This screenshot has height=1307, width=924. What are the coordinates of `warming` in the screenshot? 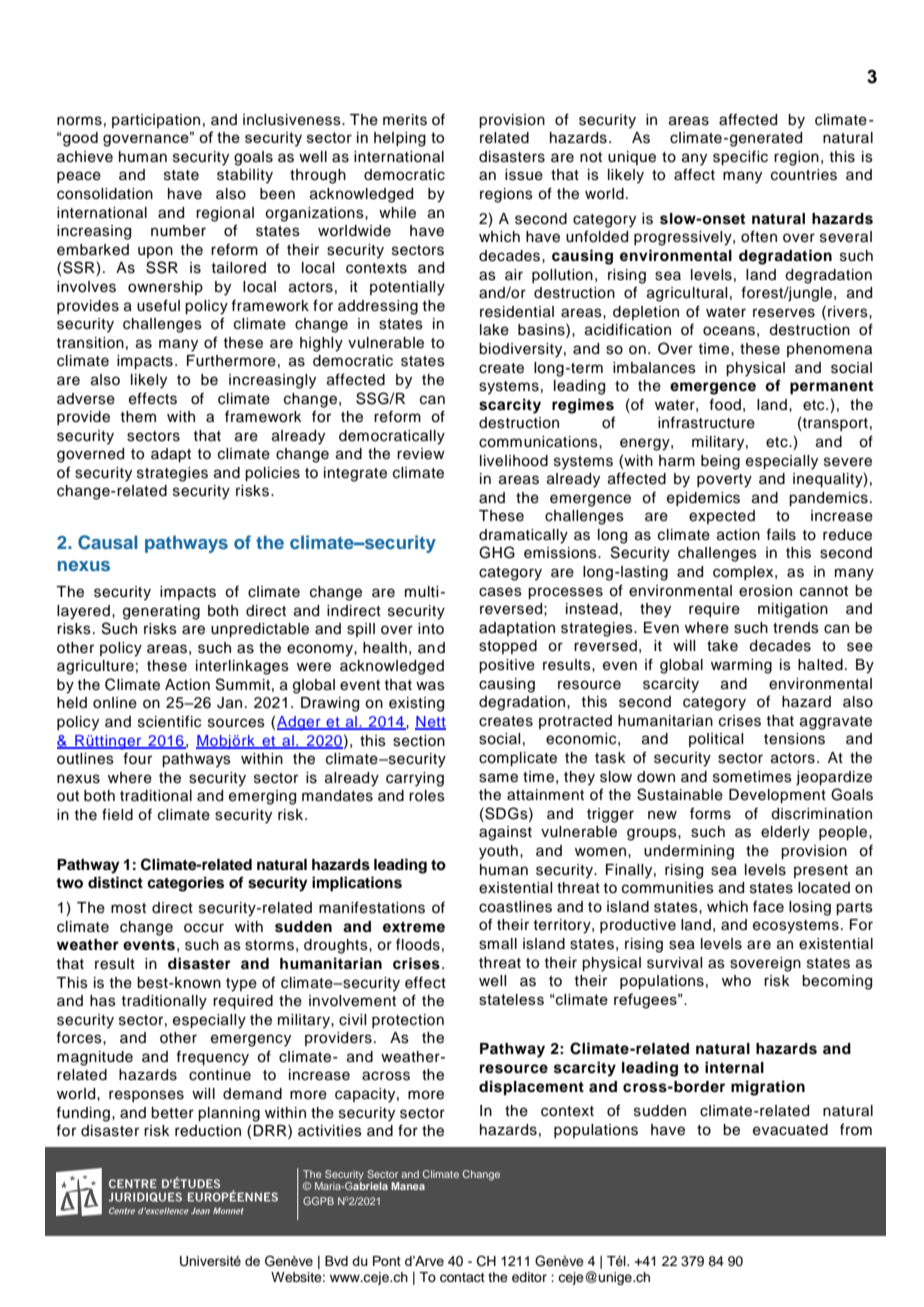 It's located at (741, 666).
